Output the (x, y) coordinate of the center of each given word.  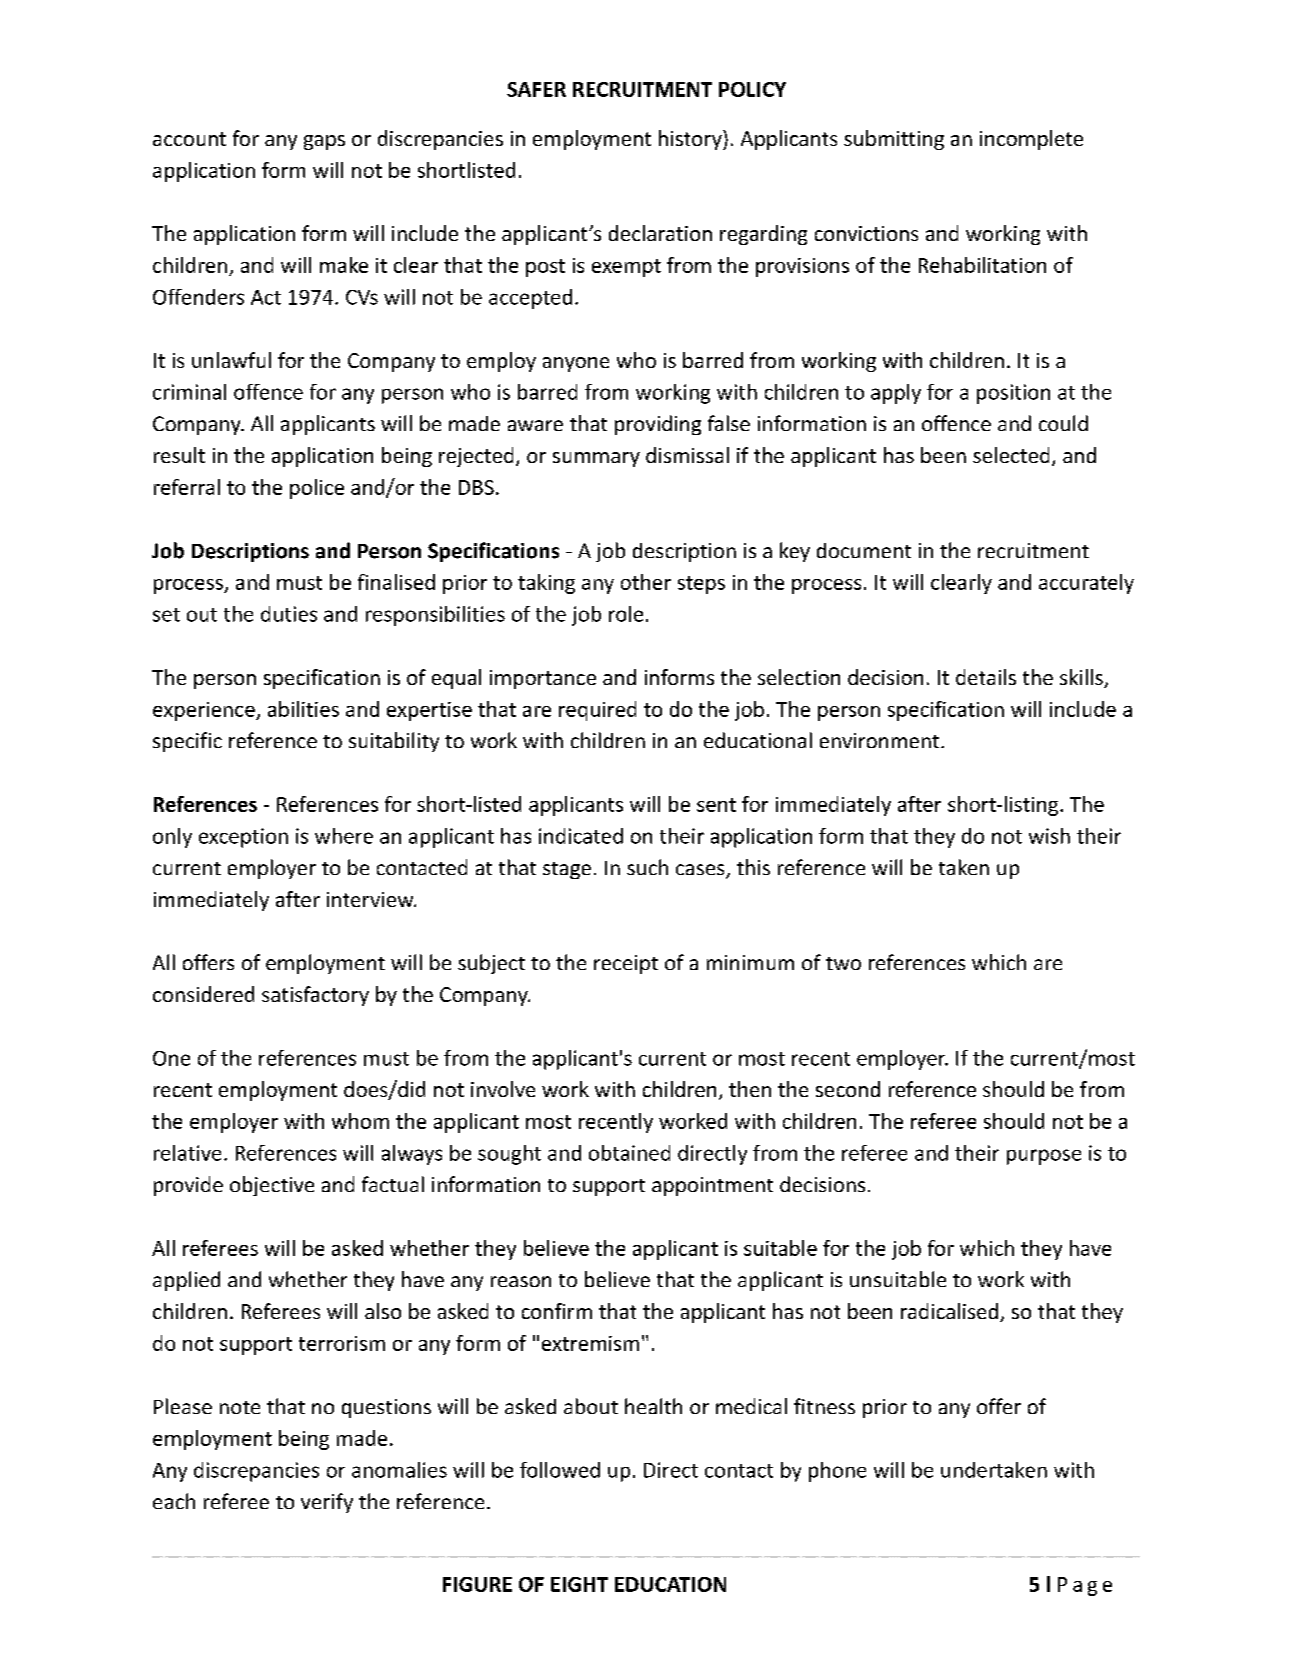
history (691, 140)
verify (327, 1503)
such (647, 867)
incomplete (1031, 140)
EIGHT (579, 1584)
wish (1049, 836)
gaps (324, 142)
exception (243, 838)
